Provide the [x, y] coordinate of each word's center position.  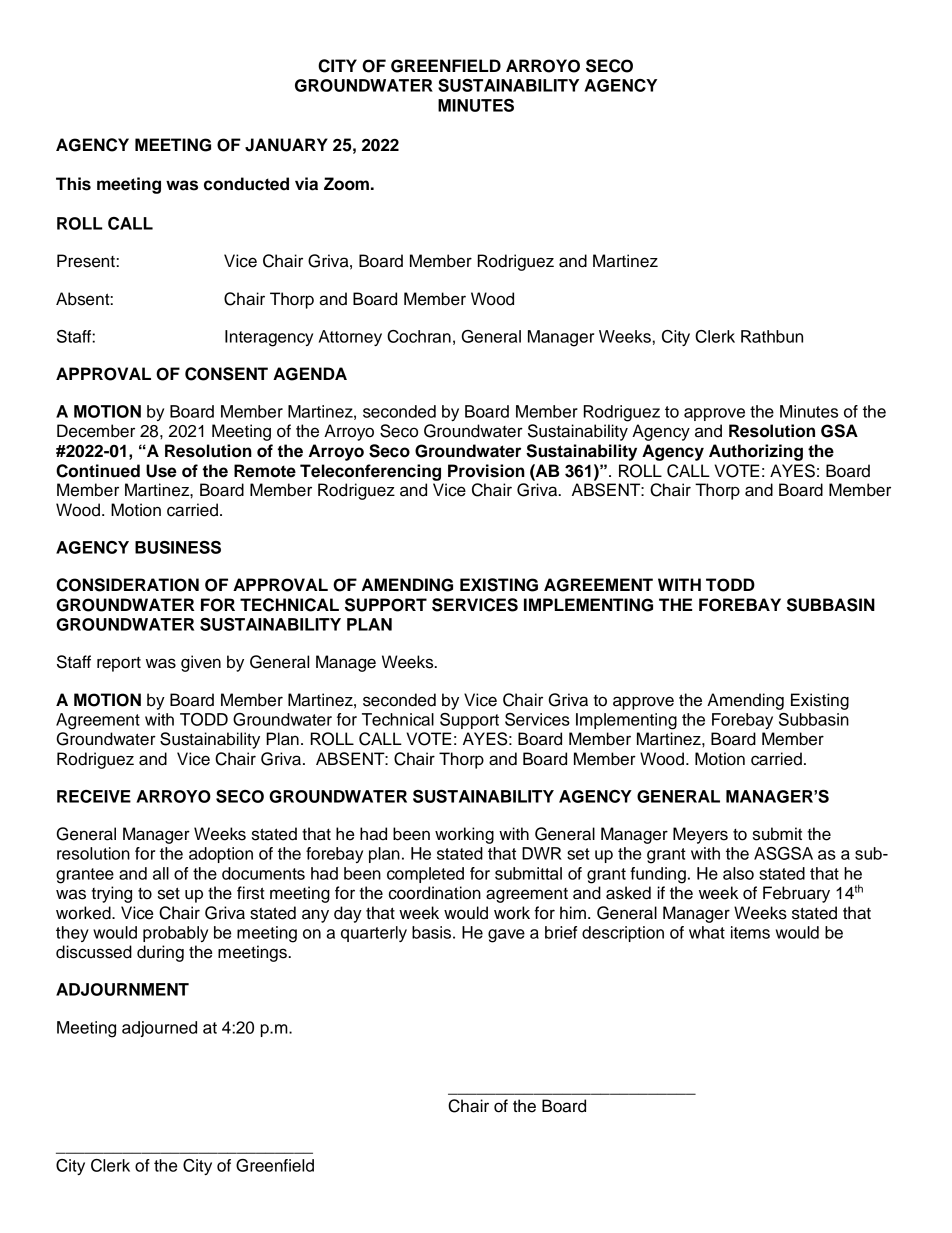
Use [161, 471]
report [119, 664]
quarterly [374, 934]
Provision [486, 471]
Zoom [346, 184]
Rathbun [772, 336]
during [160, 953]
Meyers [700, 835]
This [73, 184]
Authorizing [756, 452]
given [201, 663]
